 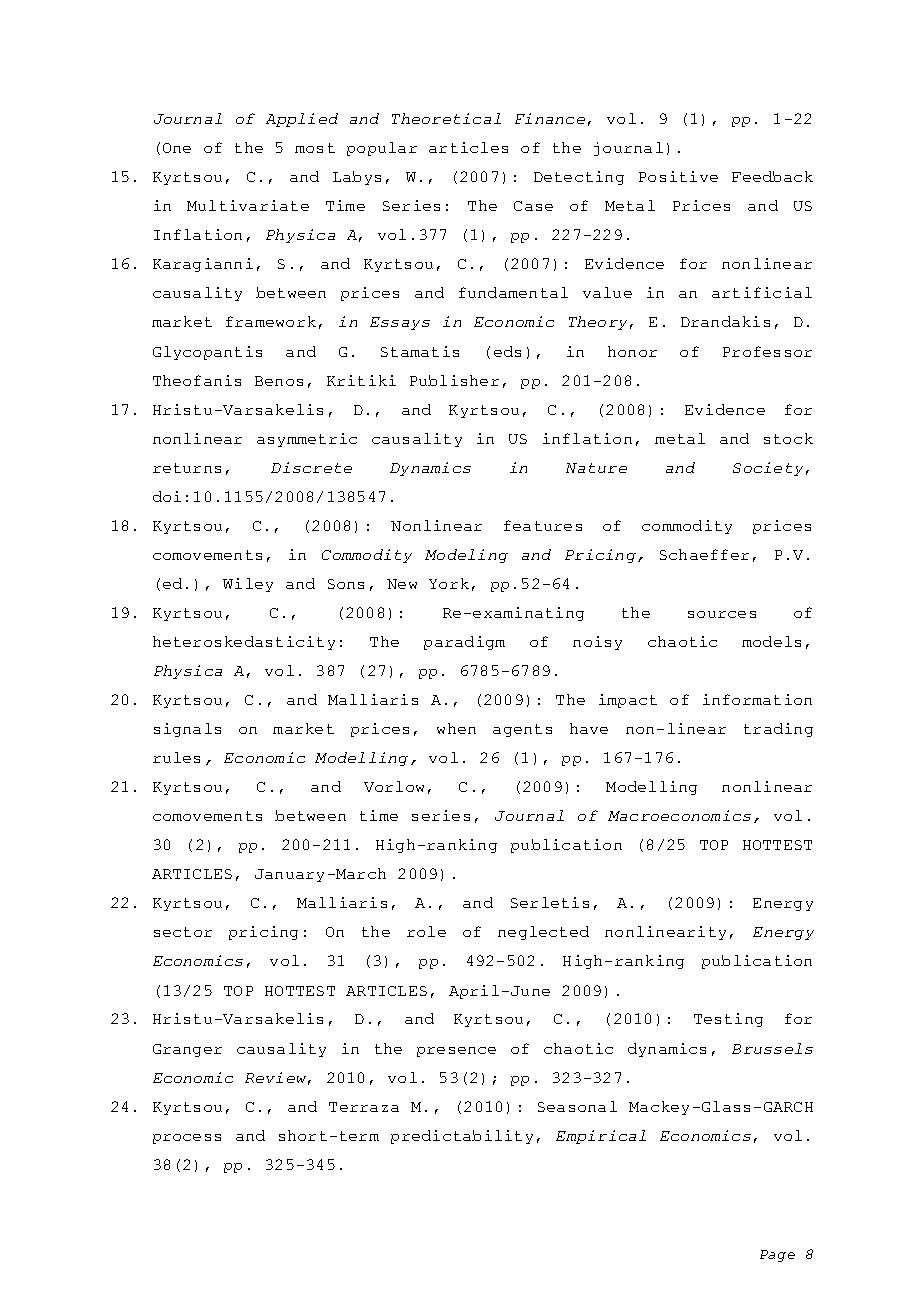 I want to click on process, so click(x=187, y=1139).
